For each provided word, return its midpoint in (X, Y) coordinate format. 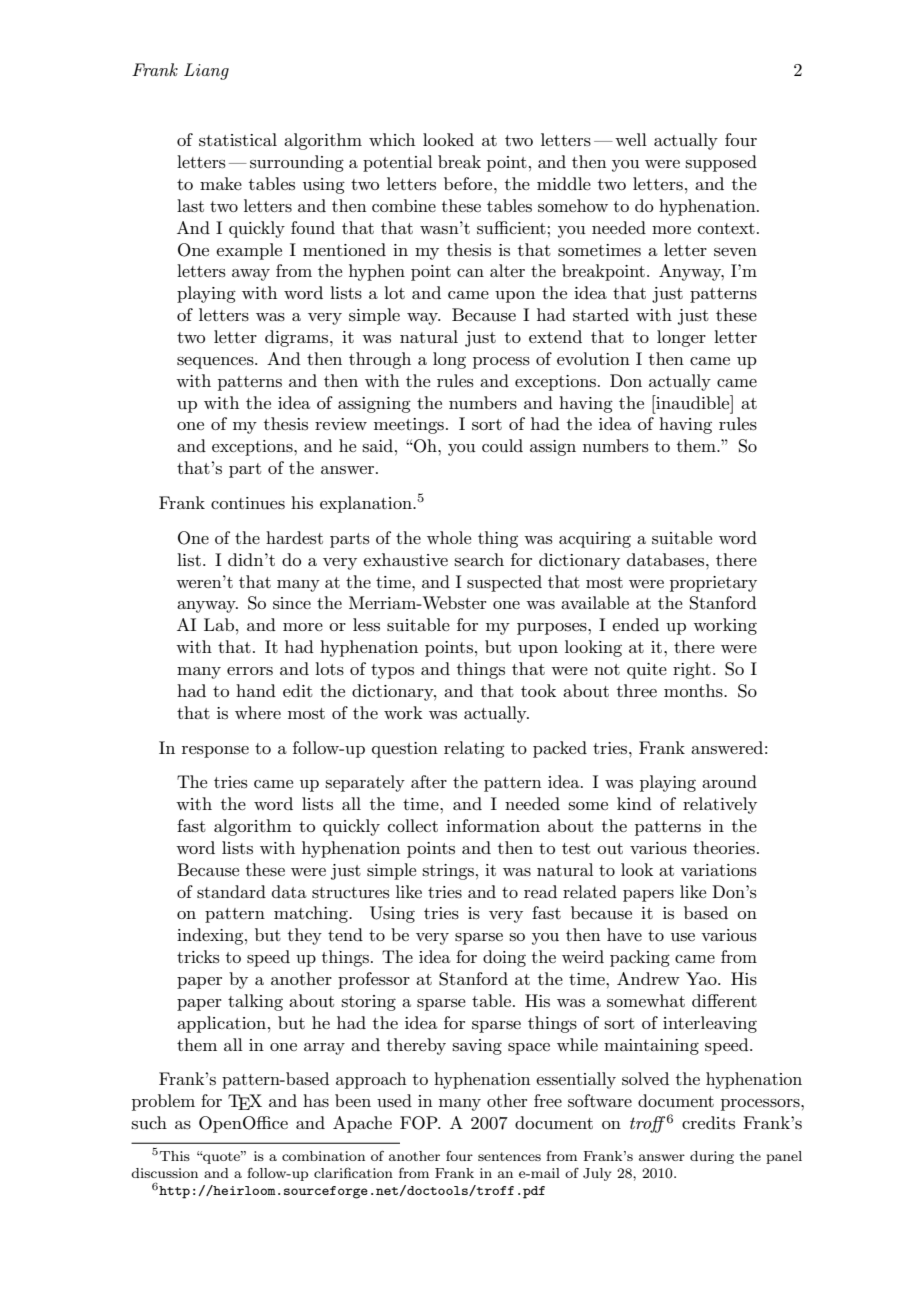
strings (448, 872)
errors (250, 671)
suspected (504, 583)
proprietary (713, 584)
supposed (721, 163)
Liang (206, 71)
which (392, 139)
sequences (216, 363)
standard (231, 892)
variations (719, 870)
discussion (164, 1173)
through (380, 360)
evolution (593, 359)
